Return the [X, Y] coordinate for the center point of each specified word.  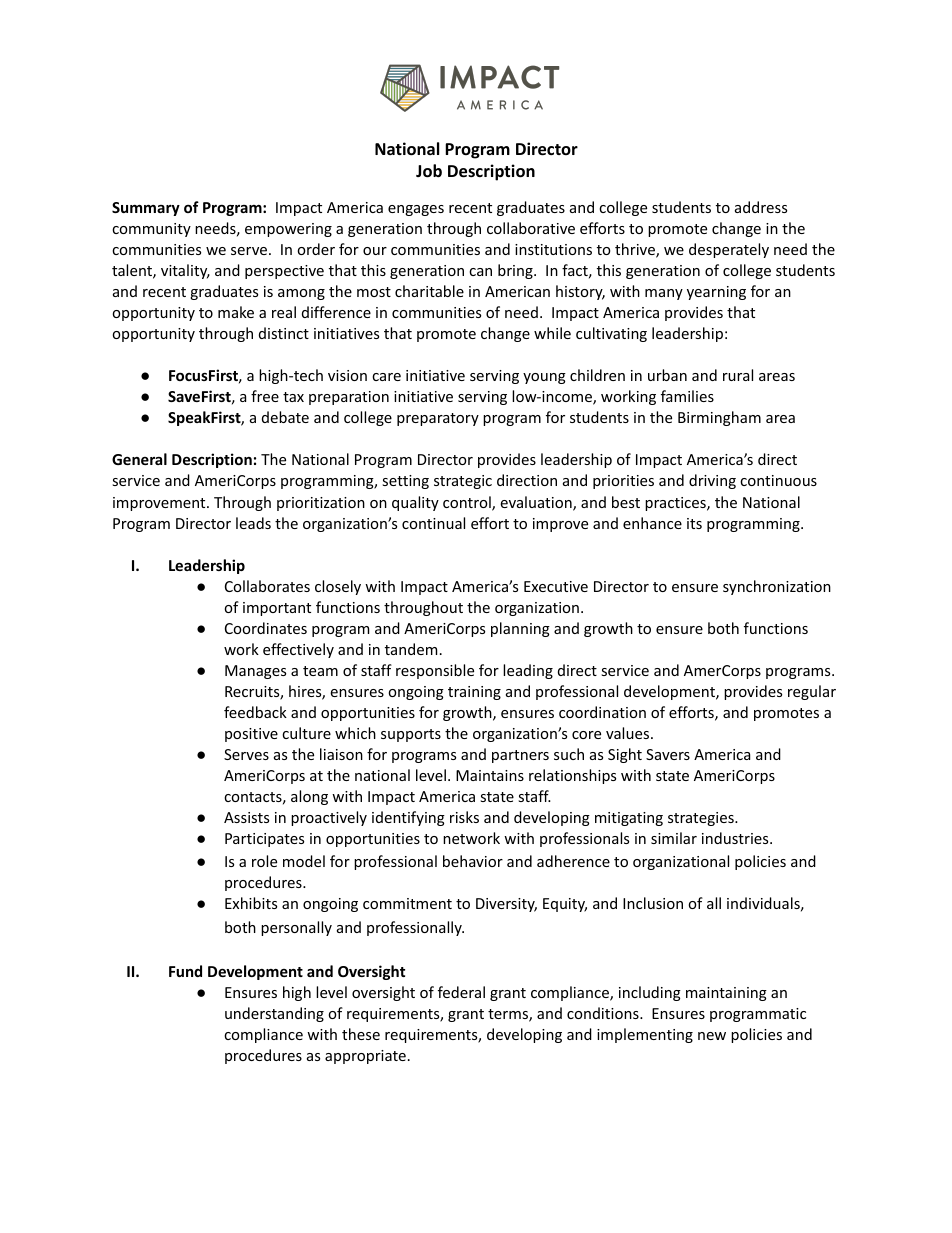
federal [461, 992]
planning [520, 629]
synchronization [777, 587]
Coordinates [266, 628]
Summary [146, 209]
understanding [274, 1014]
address [761, 207]
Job [429, 171]
